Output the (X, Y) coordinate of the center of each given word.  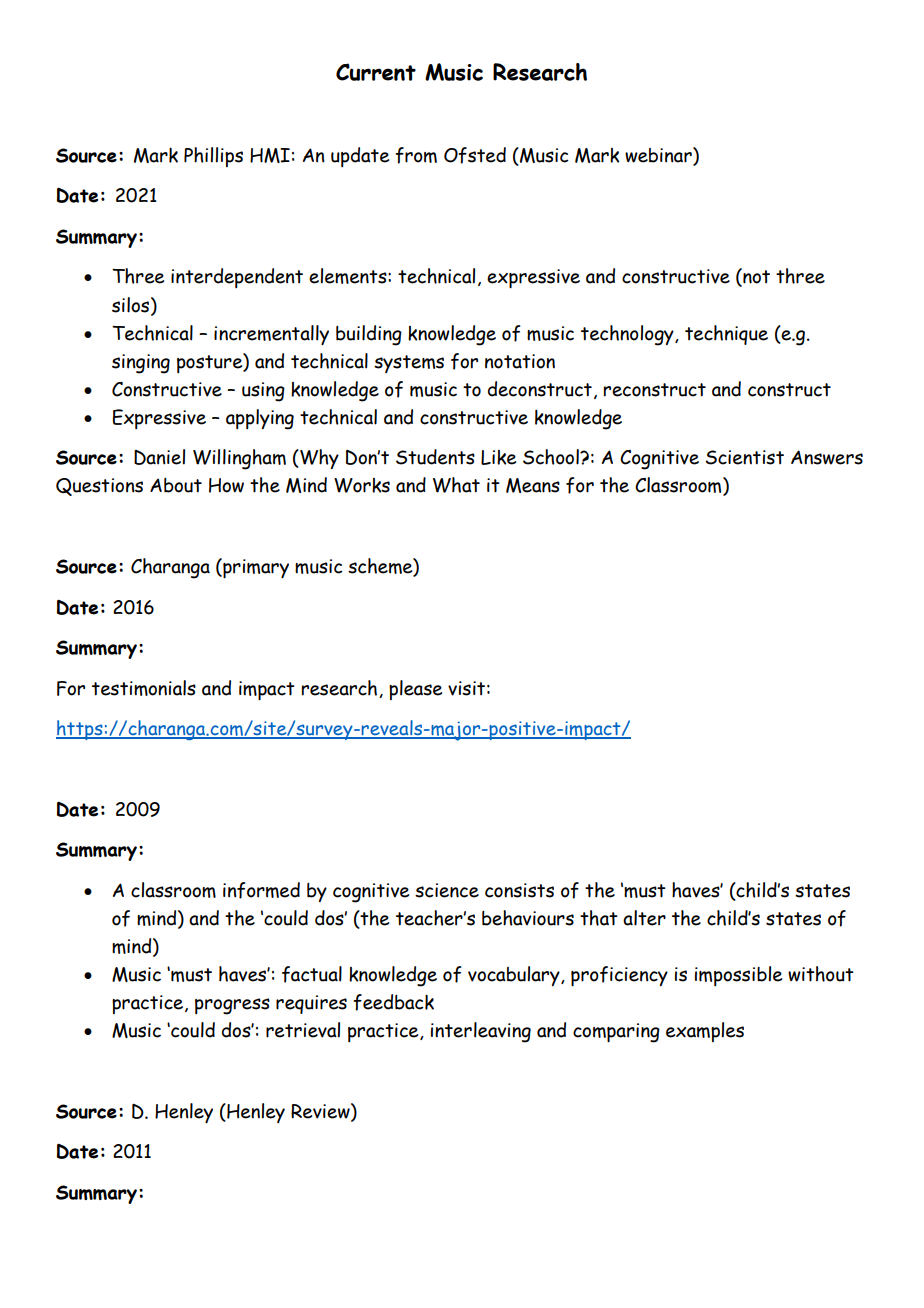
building (369, 335)
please (415, 690)
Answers (827, 457)
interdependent (237, 278)
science (447, 890)
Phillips (213, 157)
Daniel (159, 457)
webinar (659, 156)
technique (726, 335)
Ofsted (475, 155)
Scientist (744, 457)
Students (435, 457)
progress (232, 1006)
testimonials (144, 688)
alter (644, 918)
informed (261, 890)
